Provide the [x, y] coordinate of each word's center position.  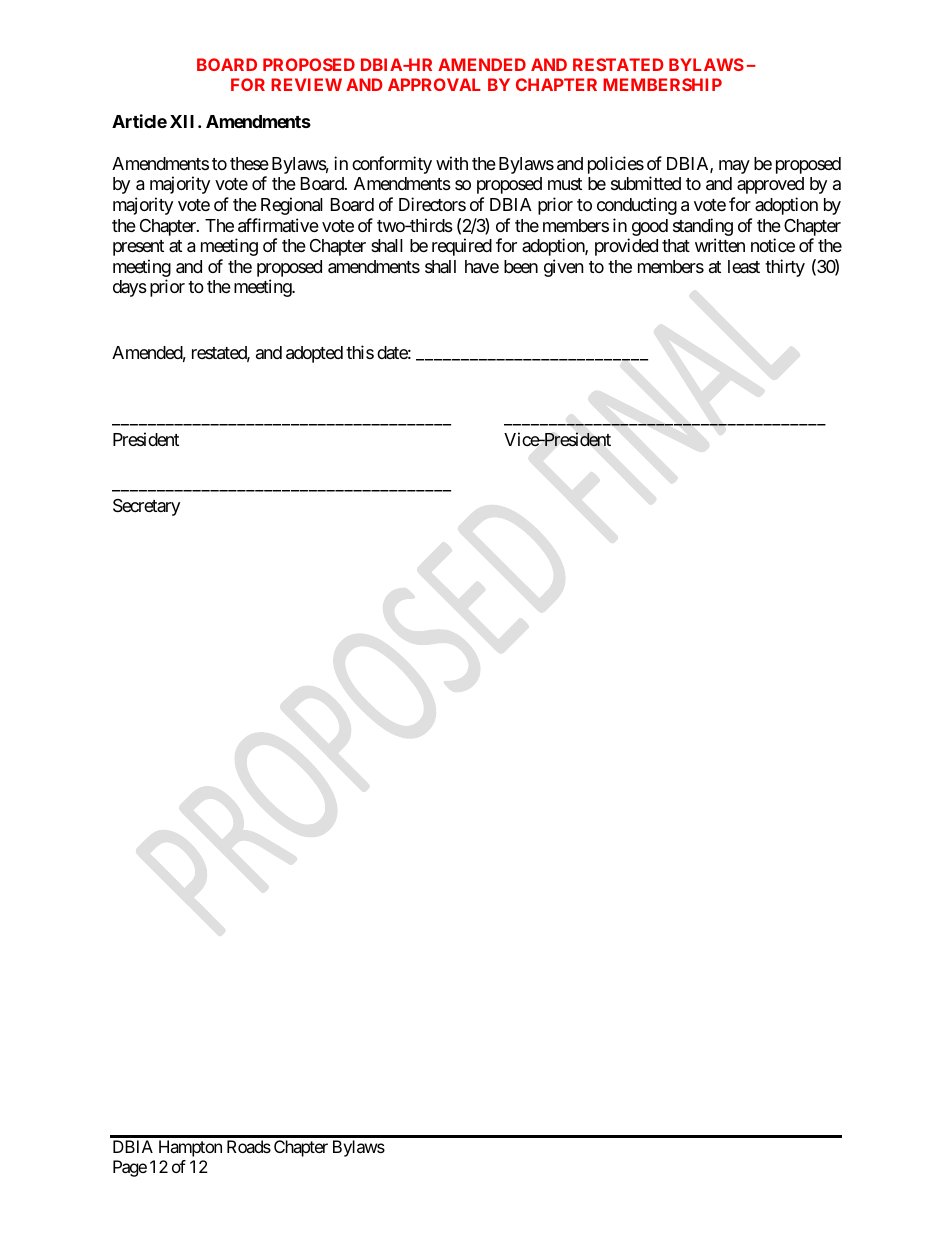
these [249, 163]
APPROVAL [434, 84]
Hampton [190, 1148]
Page [130, 1168]
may [734, 167]
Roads [249, 1146]
